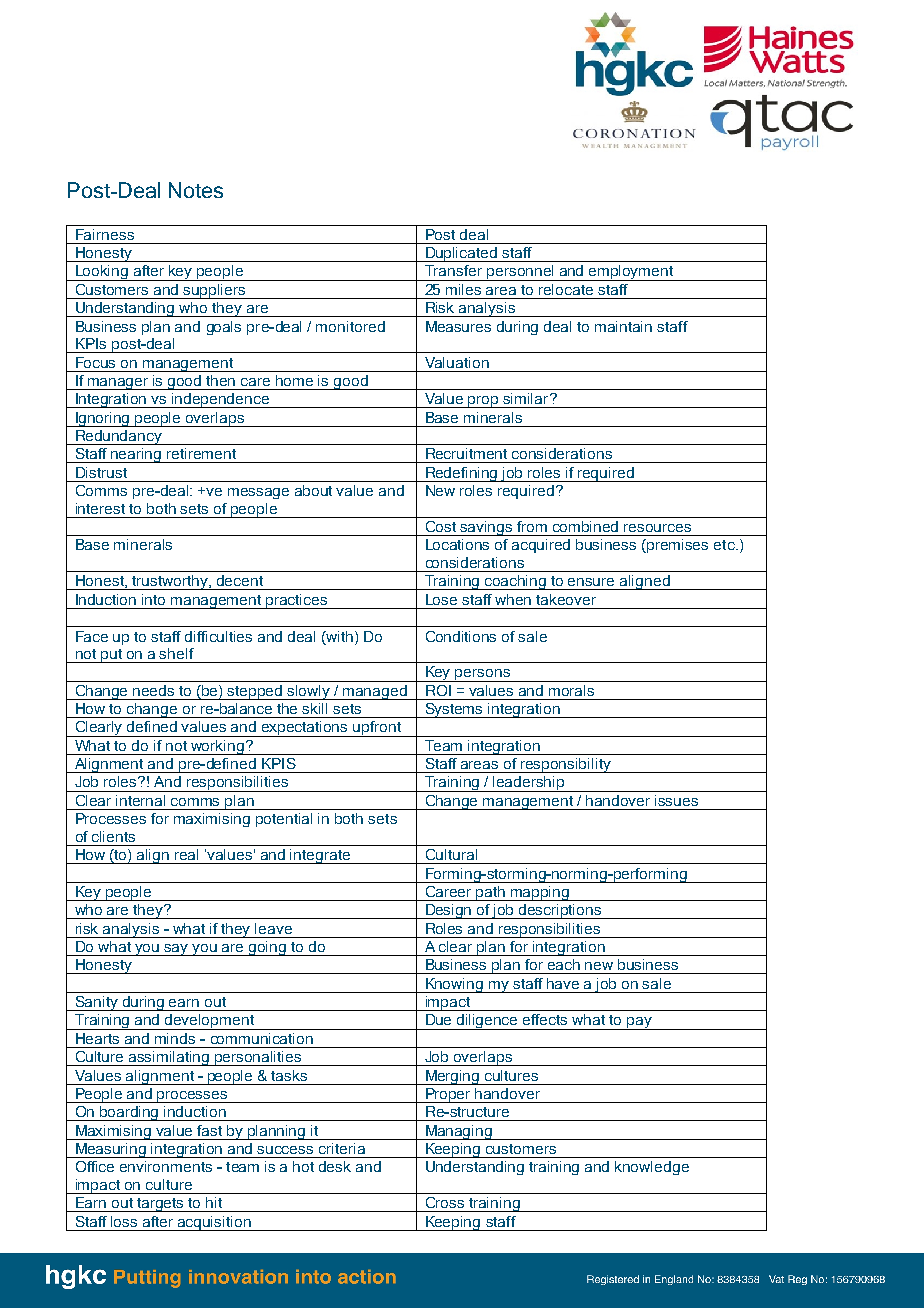 The width and height of the page is (924, 1308). Describe the element at coordinates (652, 1168) in the page. I see `knowledge` at that location.
